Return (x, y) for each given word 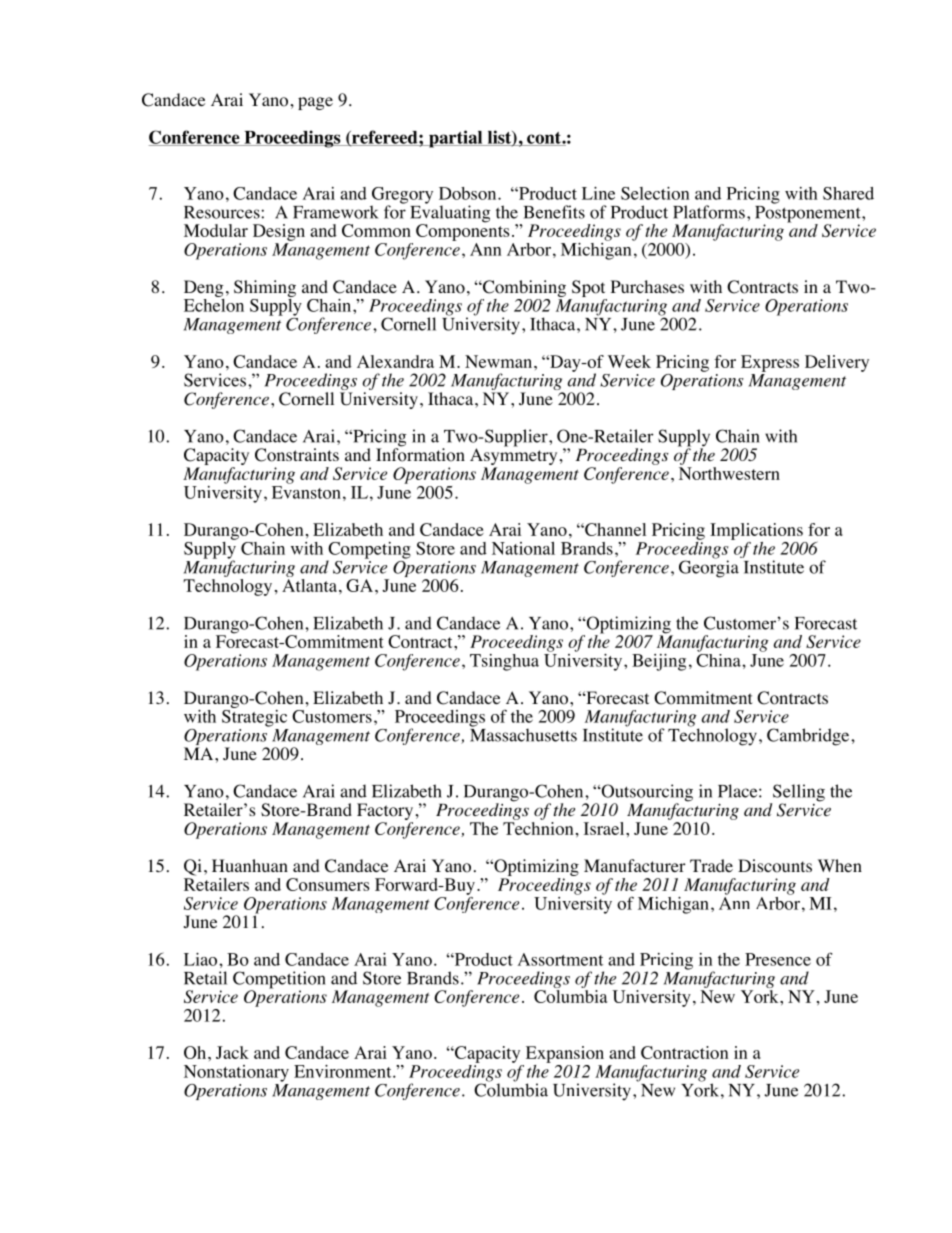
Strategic (254, 717)
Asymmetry (513, 457)
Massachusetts (523, 734)
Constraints (297, 455)
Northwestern (729, 473)
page (315, 103)
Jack (232, 1052)
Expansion (565, 1054)
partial (456, 139)
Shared (848, 193)
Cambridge (809, 737)
